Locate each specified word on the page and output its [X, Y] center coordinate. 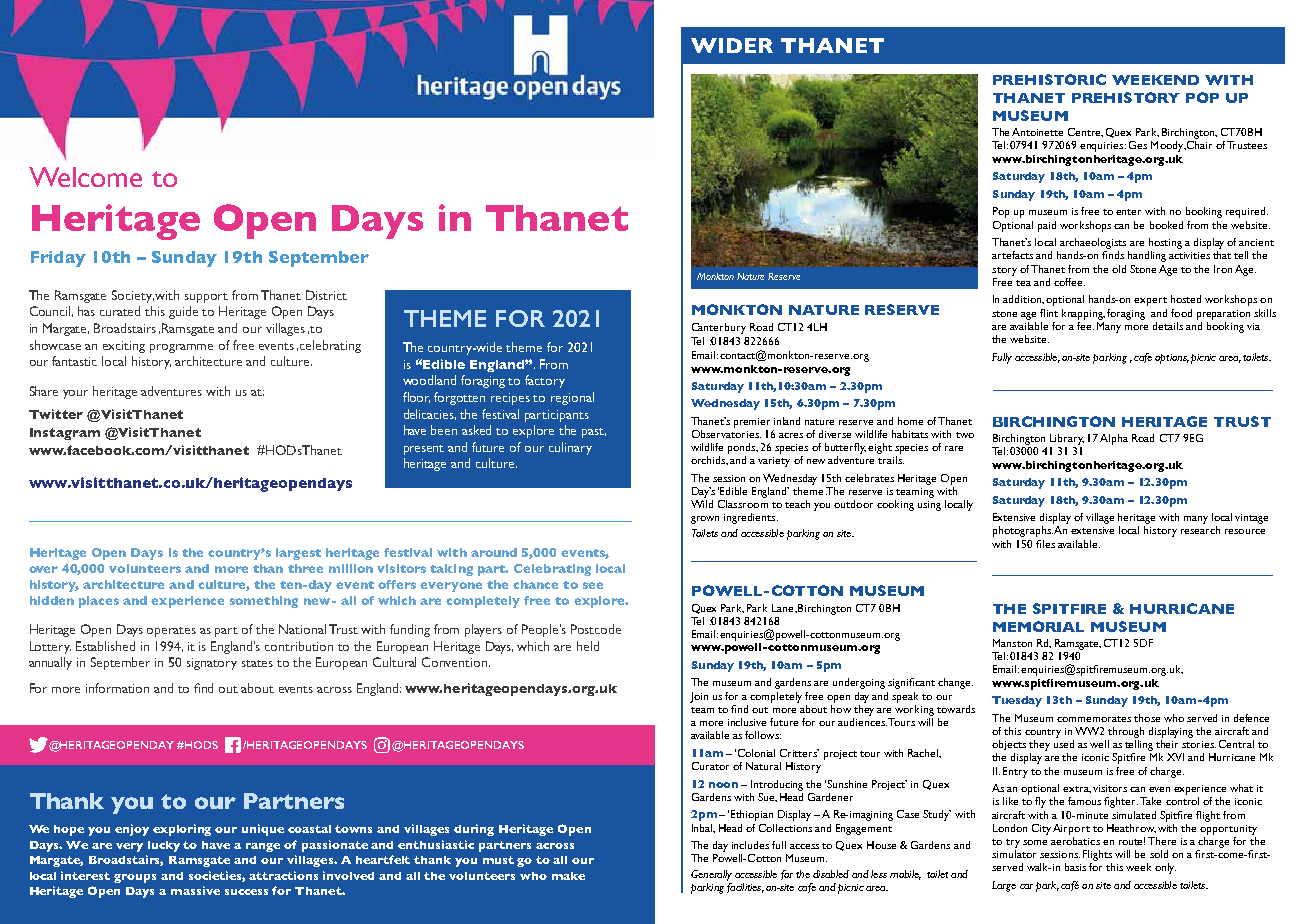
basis [1075, 867]
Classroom [743, 504]
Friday [58, 259]
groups [135, 878]
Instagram [65, 434]
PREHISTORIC [1049, 79]
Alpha [1114, 439]
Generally [711, 875]
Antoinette [1037, 132]
